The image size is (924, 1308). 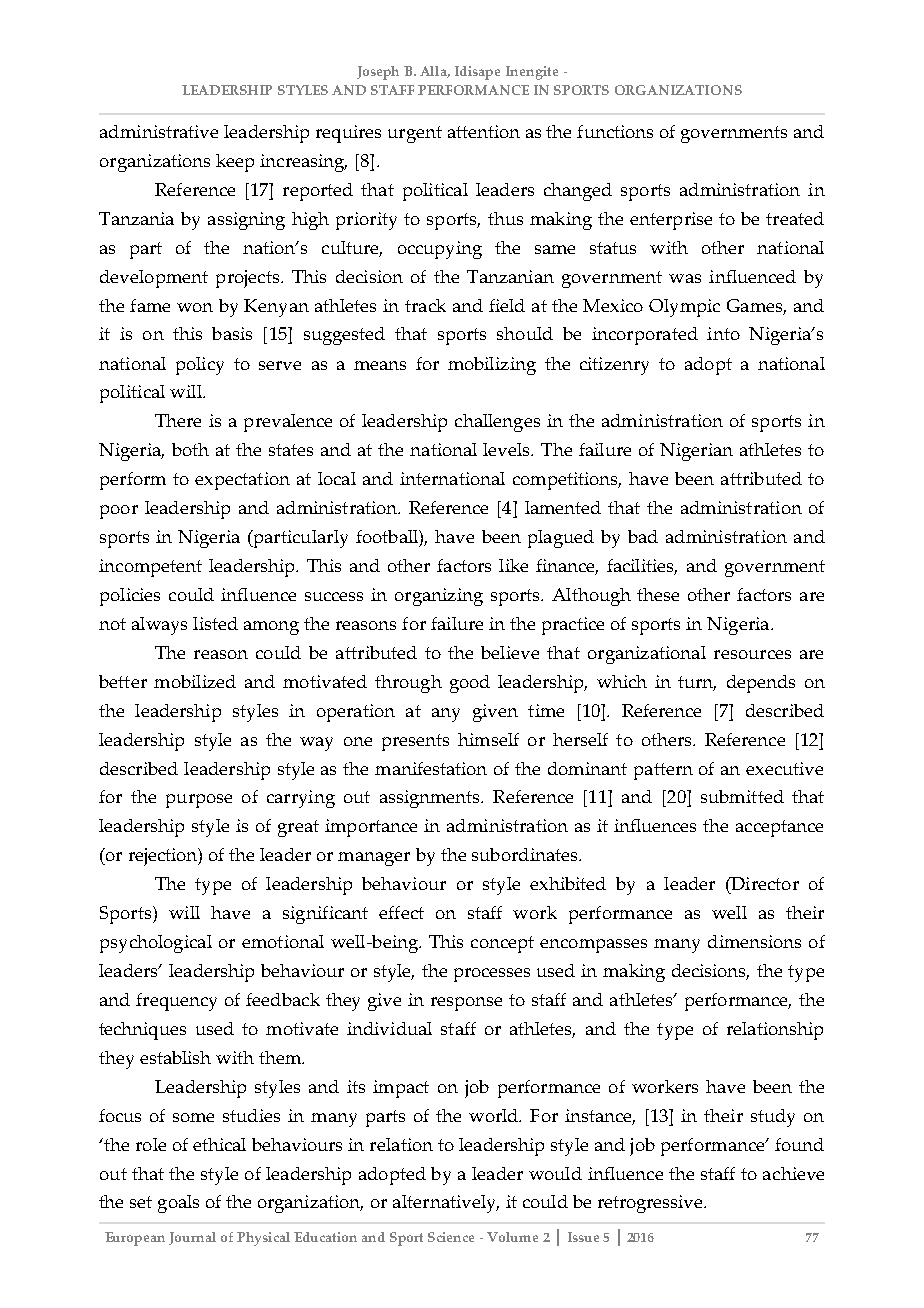 What do you see at coordinates (195, 681) in the page?
I see `mobilized` at bounding box center [195, 681].
